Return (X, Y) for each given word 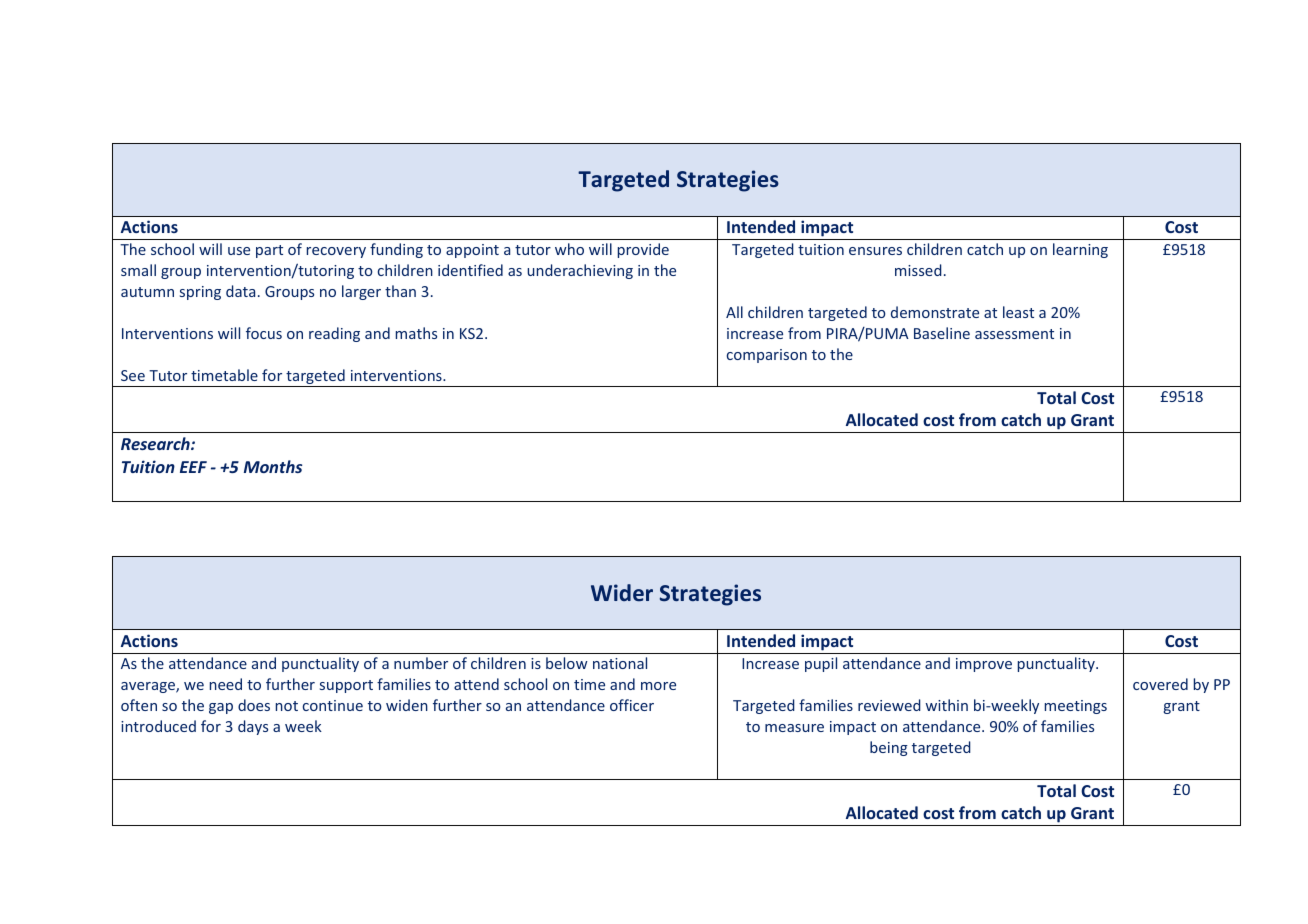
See (133, 375)
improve (984, 665)
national (620, 663)
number (421, 663)
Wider (622, 592)
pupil (821, 664)
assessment (1014, 334)
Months (273, 466)
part (269, 251)
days (253, 727)
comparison (767, 356)
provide (643, 250)
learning (1080, 250)
